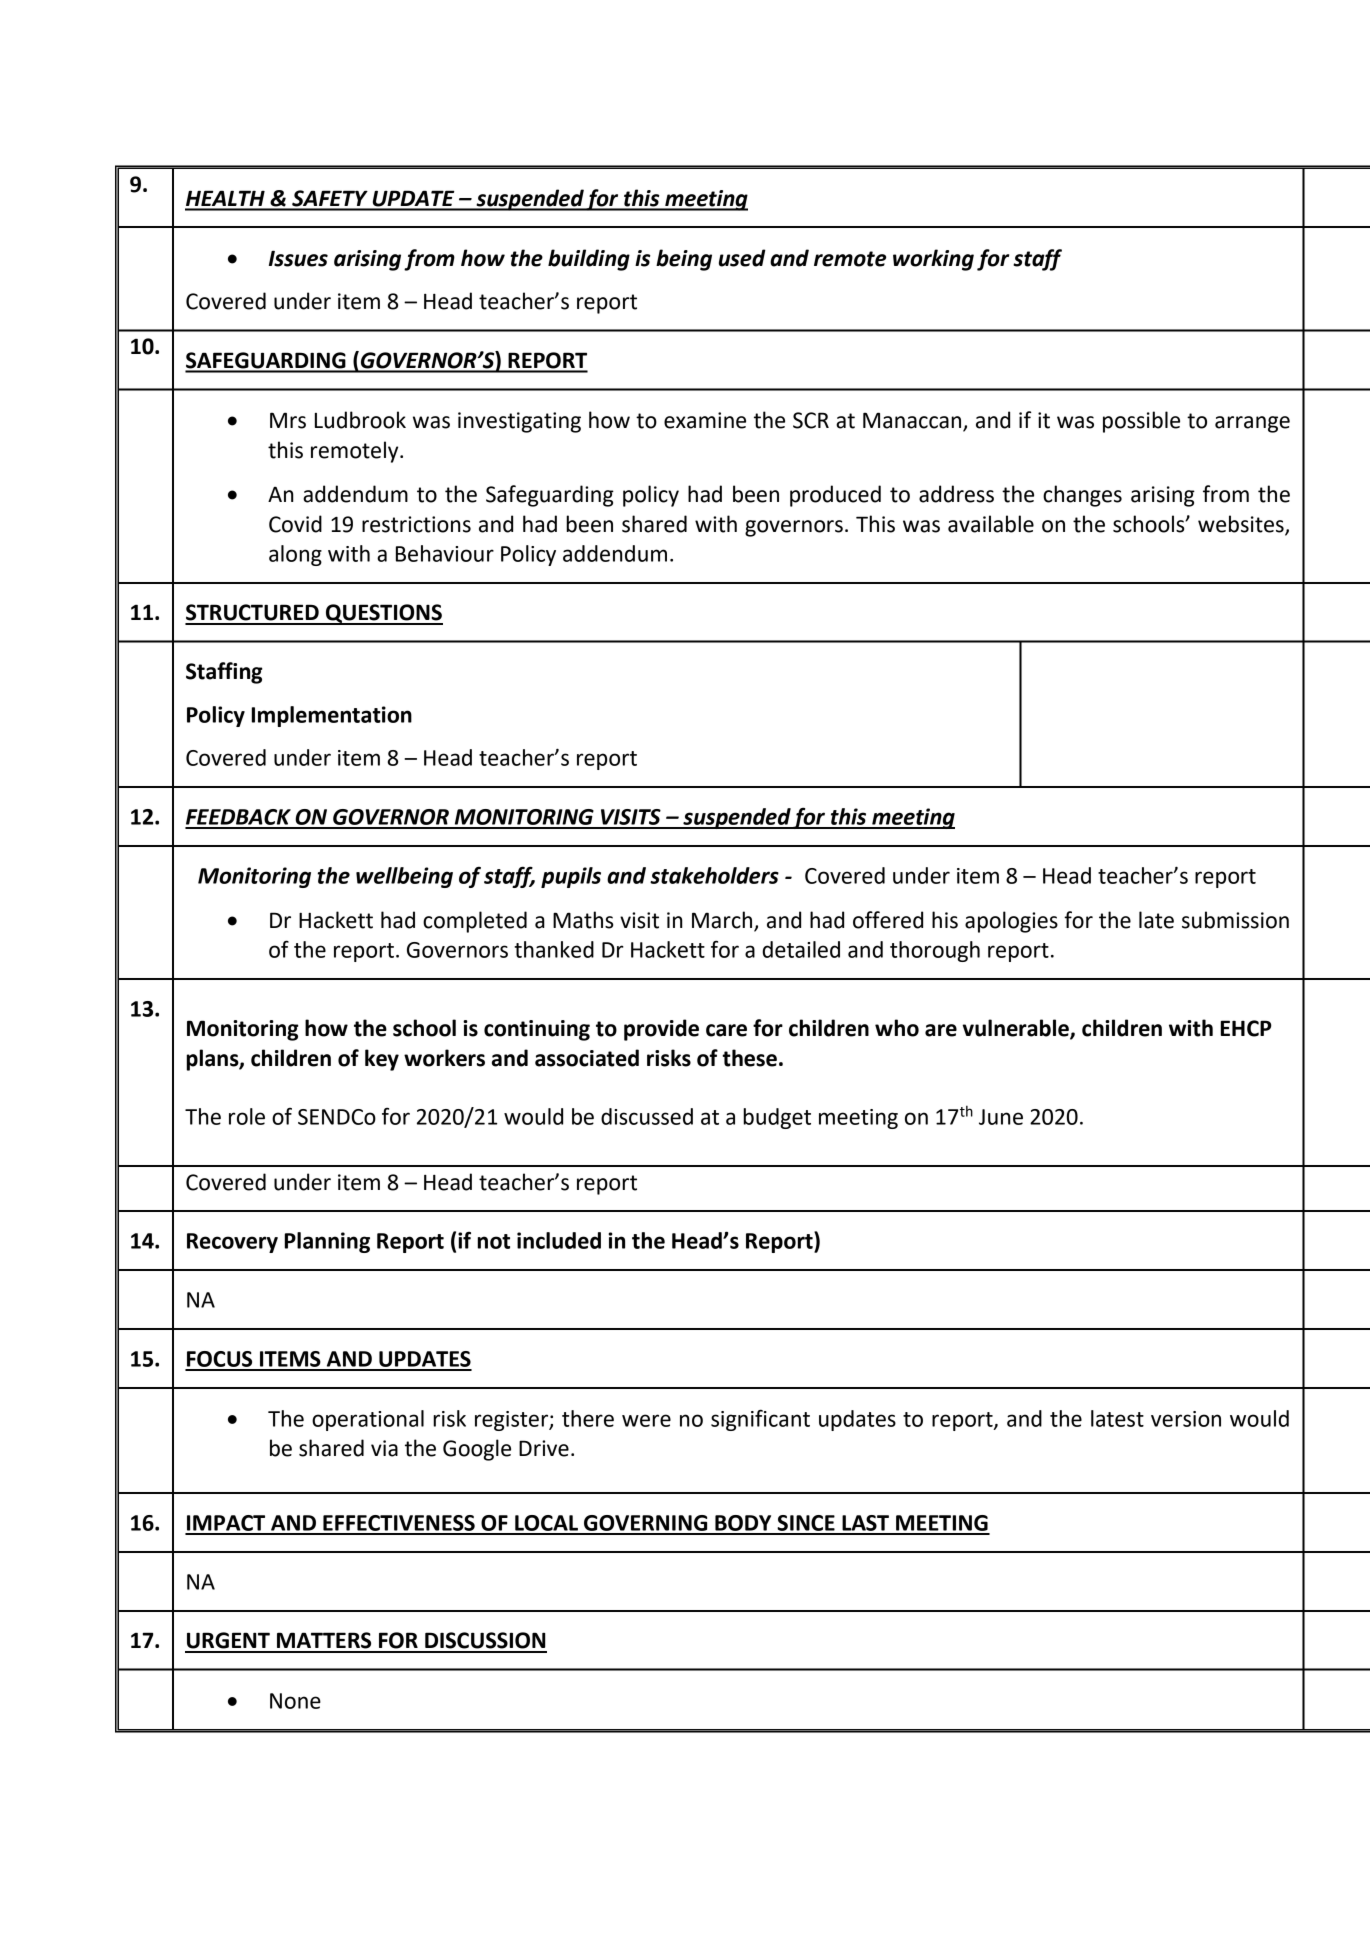 This screenshot has width=1370, height=1938. What do you see at coordinates (1242, 524) in the screenshot?
I see `websites` at bounding box center [1242, 524].
